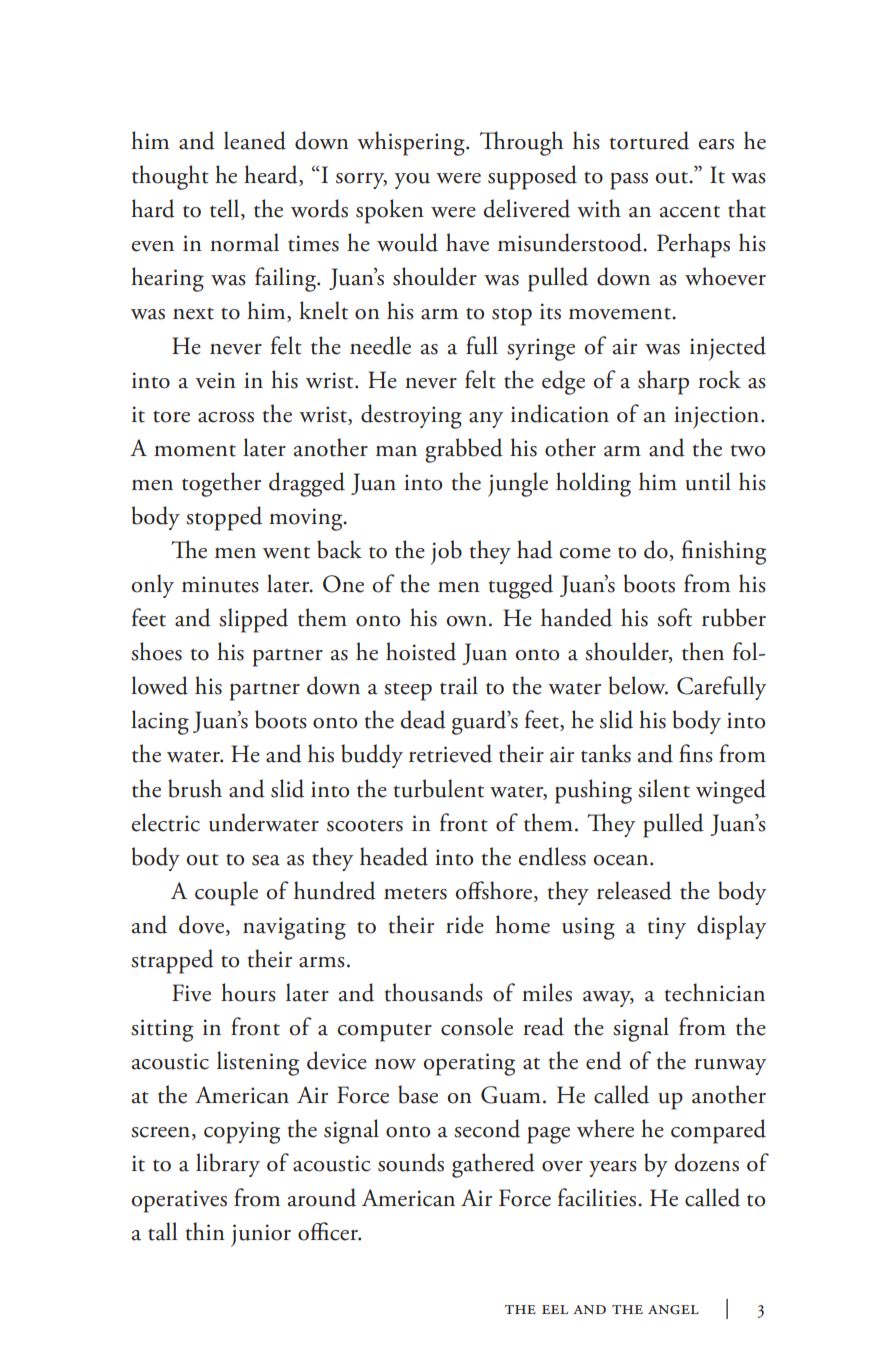 This screenshot has width=887, height=1372. I want to click on thin, so click(205, 1231).
